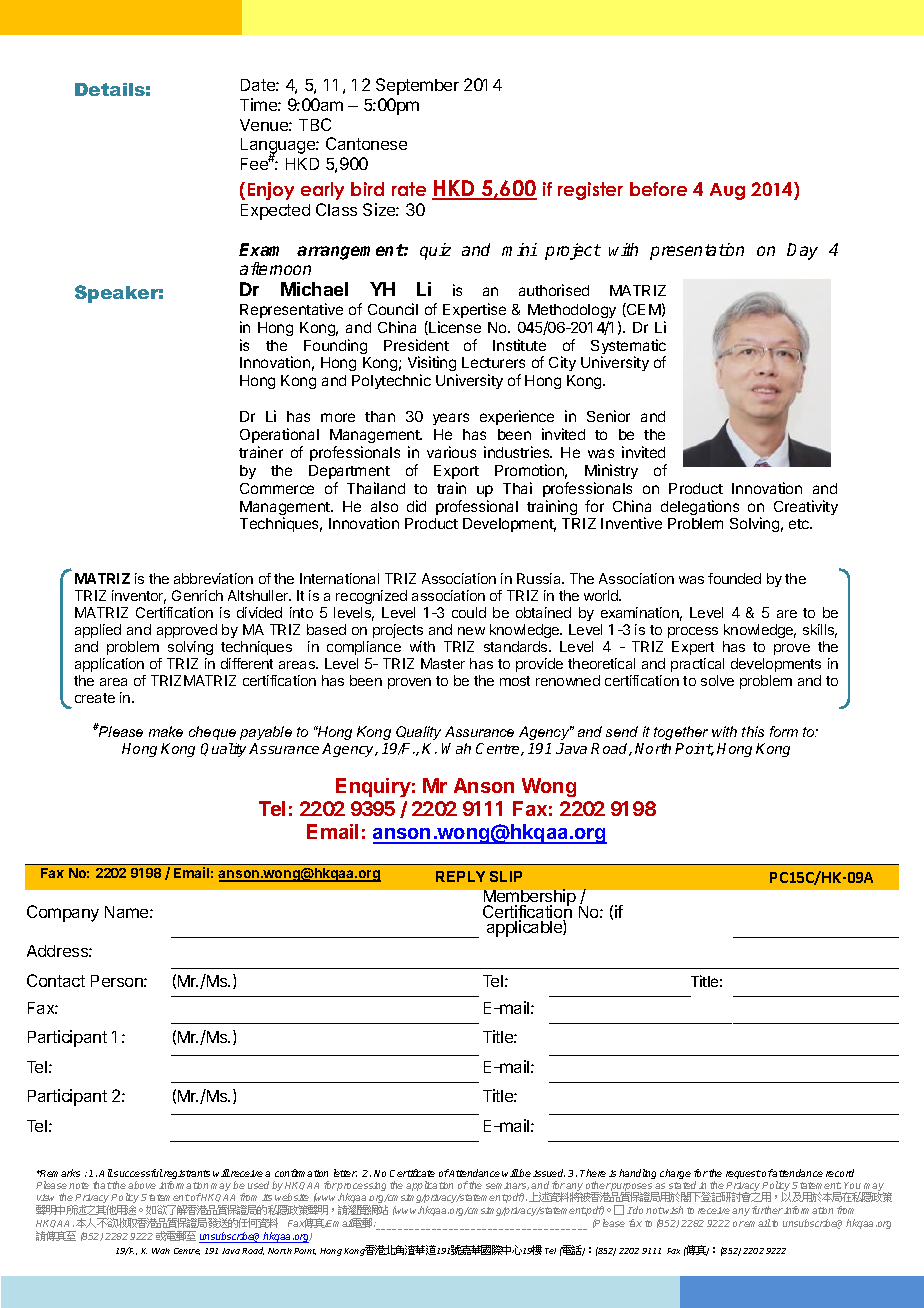  What do you see at coordinates (727, 191) in the document?
I see `Aug` at bounding box center [727, 191].
